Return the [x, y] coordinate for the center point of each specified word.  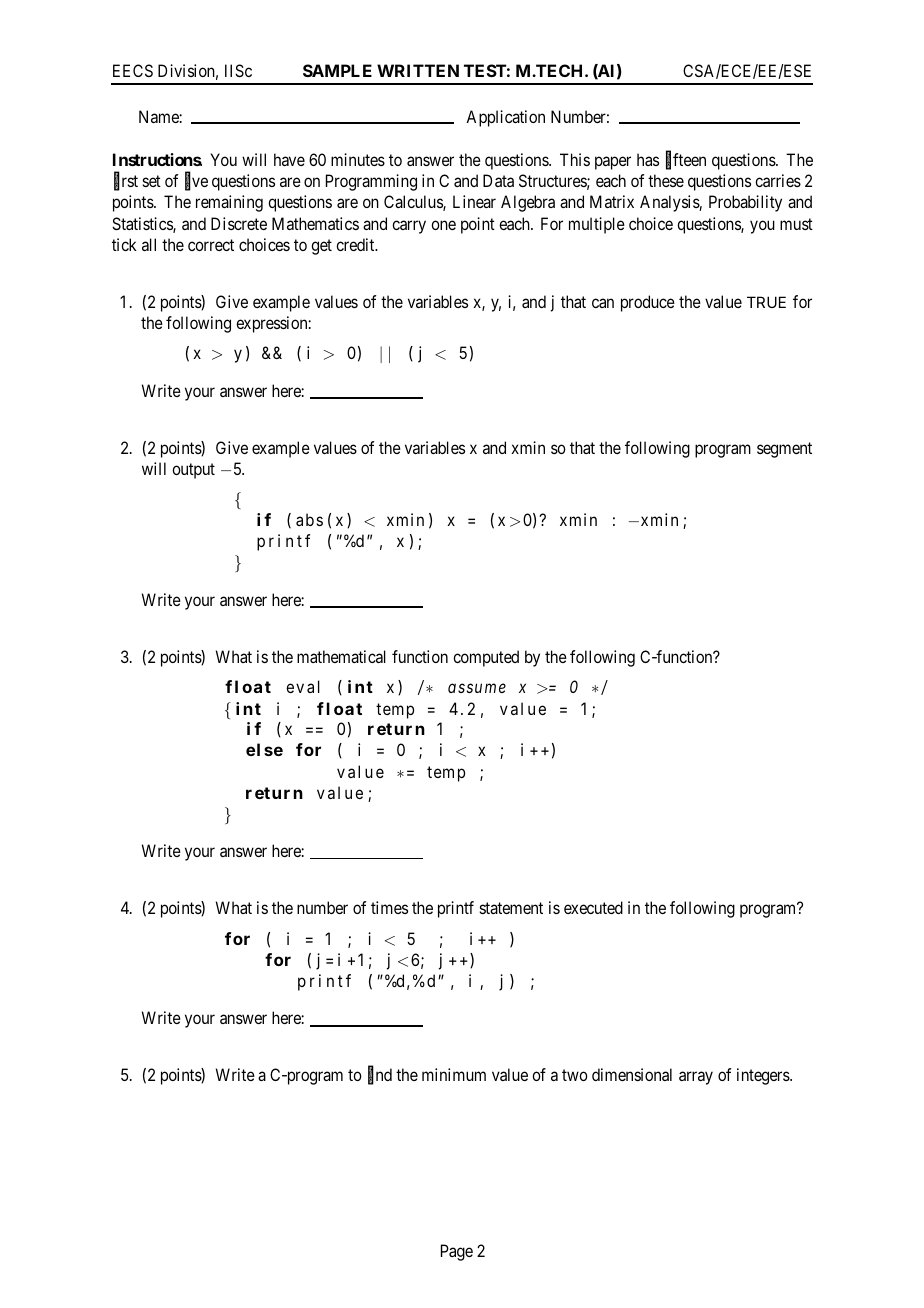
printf [456, 909]
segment [784, 450]
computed [486, 658]
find [380, 1076]
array [696, 1078]
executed [593, 907]
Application [505, 118]
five [196, 182]
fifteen [686, 161]
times [389, 907]
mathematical [341, 656]
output [193, 471]
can [603, 303]
